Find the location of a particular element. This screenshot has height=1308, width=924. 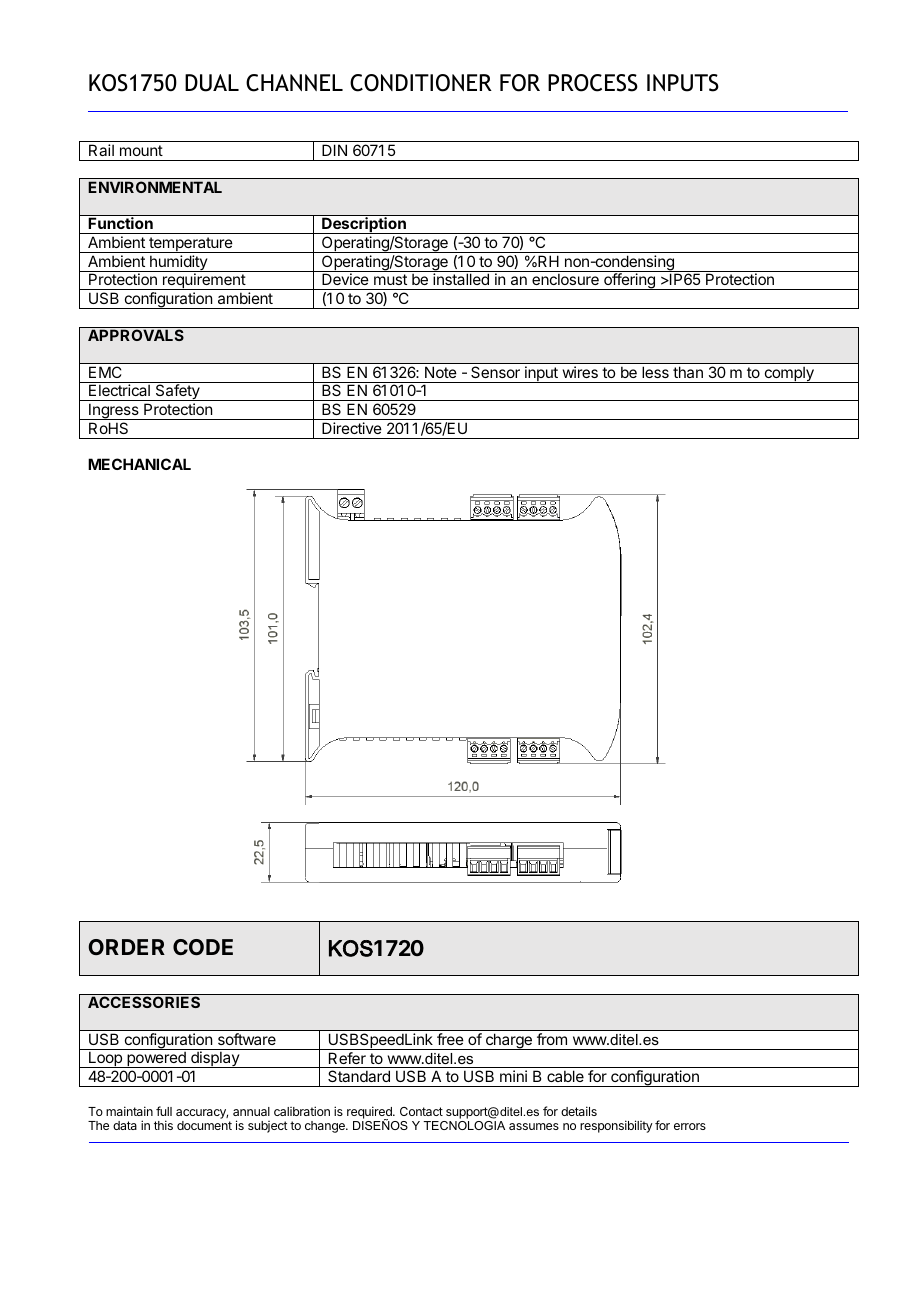

PROCESS is located at coordinates (593, 83).
